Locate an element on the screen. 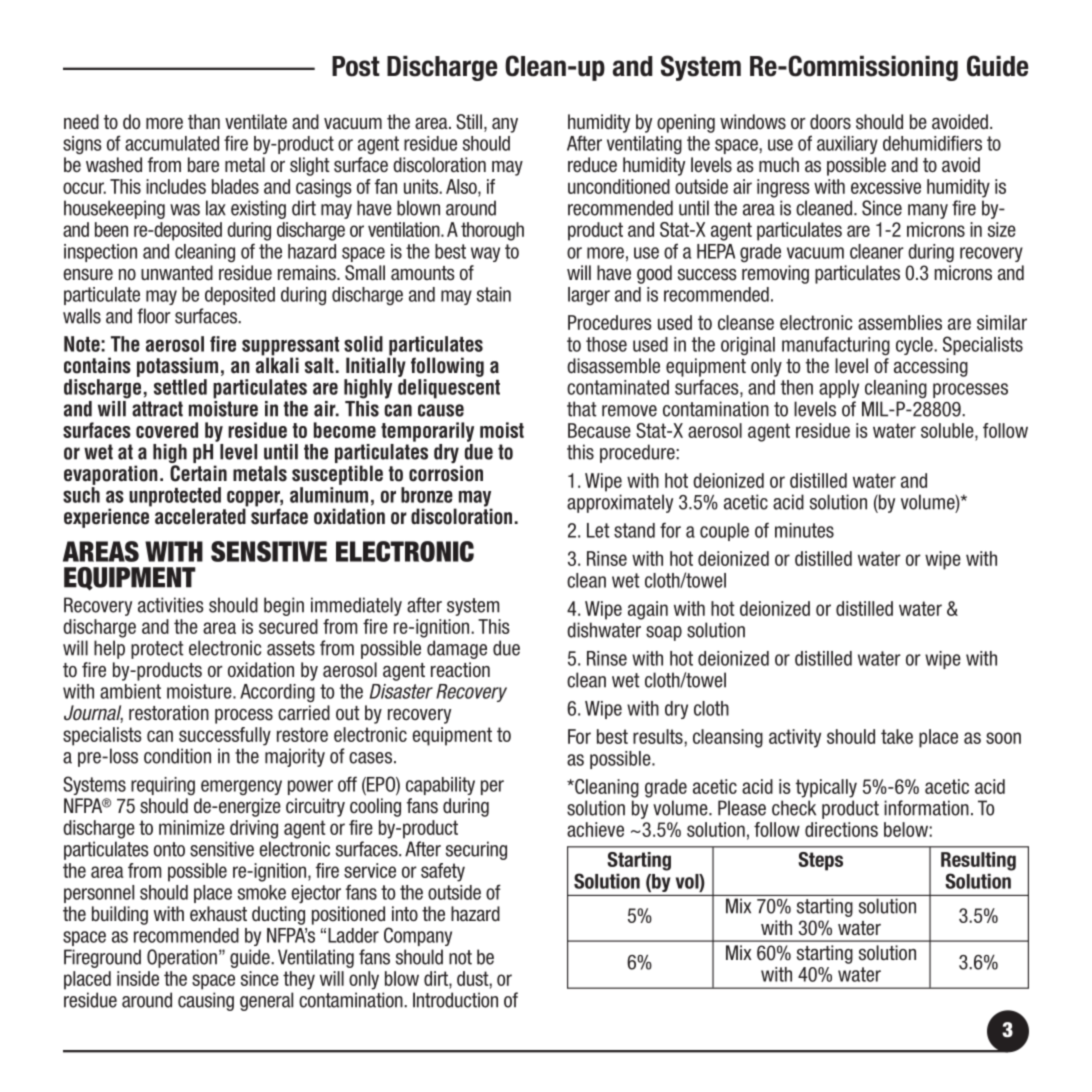  larger is located at coordinates (589, 296).
